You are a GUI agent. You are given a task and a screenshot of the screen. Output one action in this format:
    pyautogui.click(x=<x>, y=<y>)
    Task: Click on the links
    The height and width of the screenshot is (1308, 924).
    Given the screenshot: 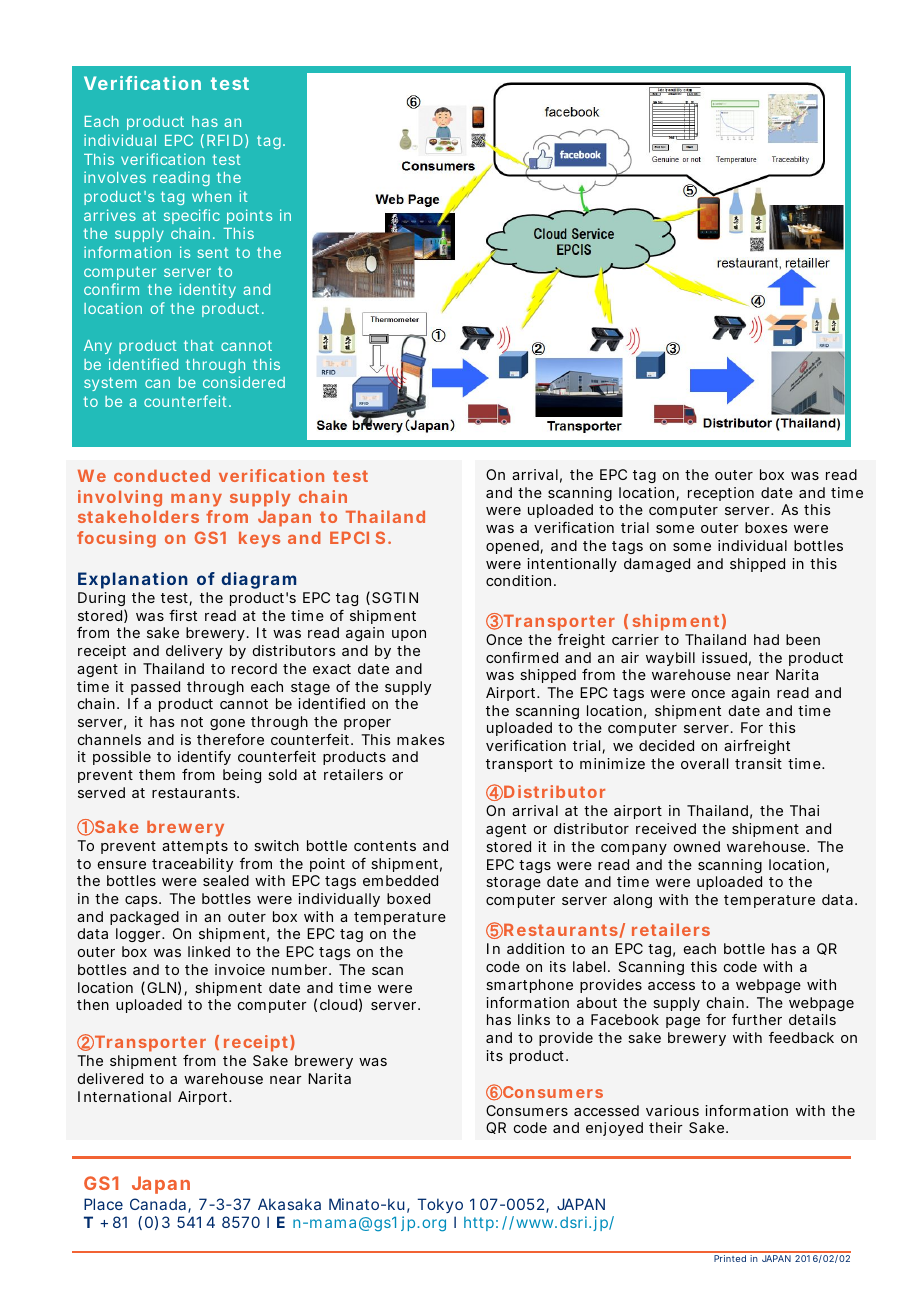 What is the action you would take?
    pyautogui.click(x=534, y=1019)
